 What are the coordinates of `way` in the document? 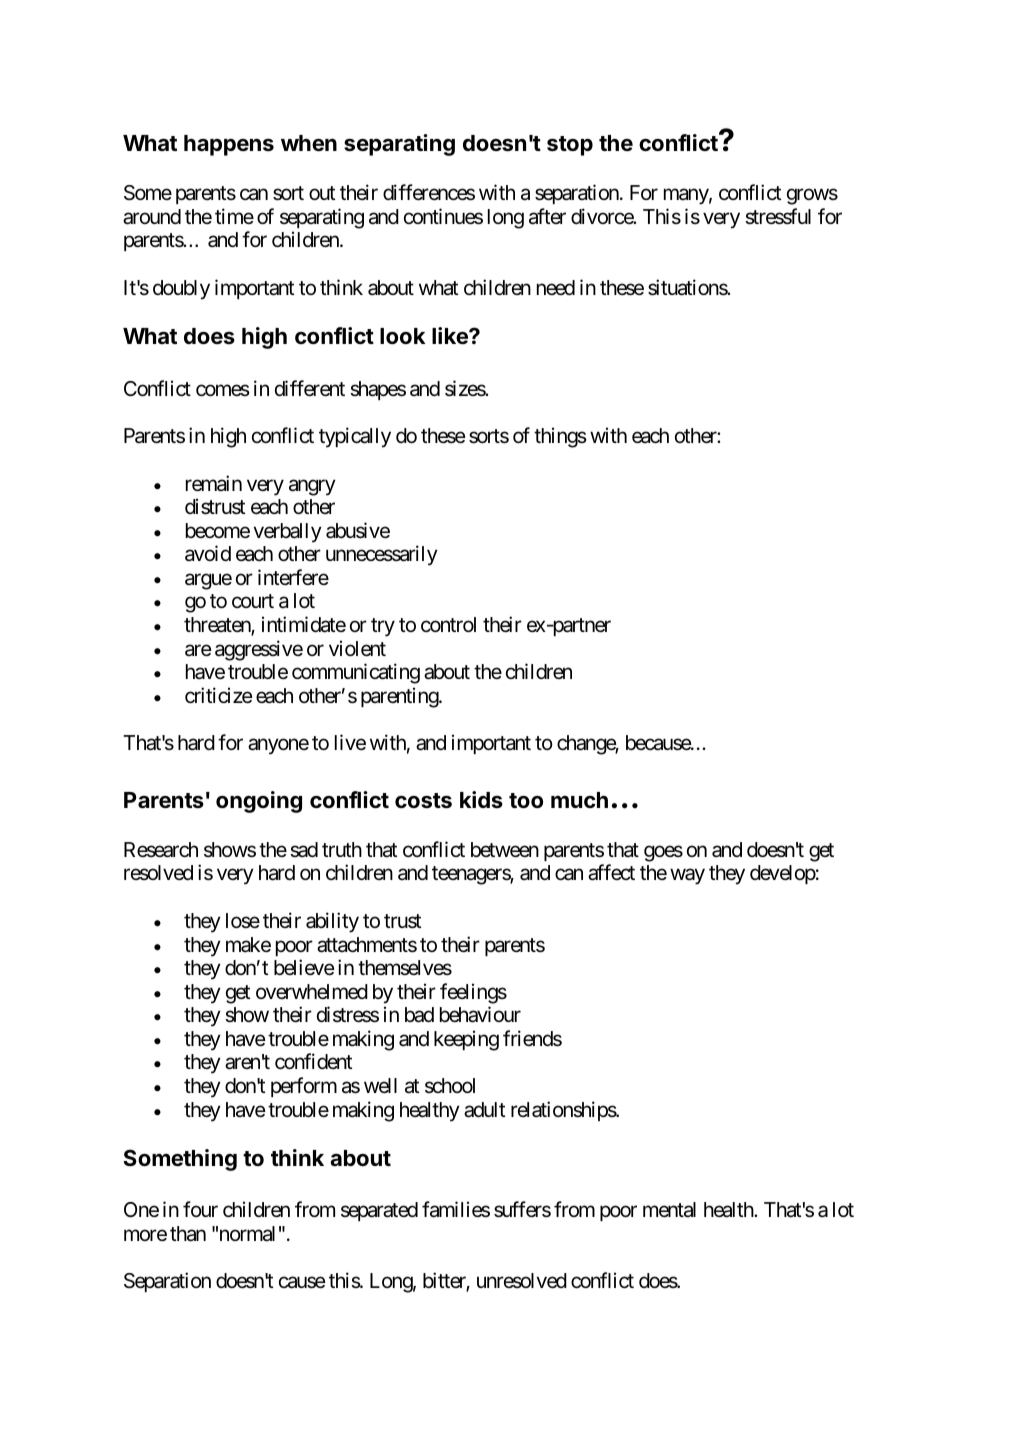 It's located at (687, 877).
